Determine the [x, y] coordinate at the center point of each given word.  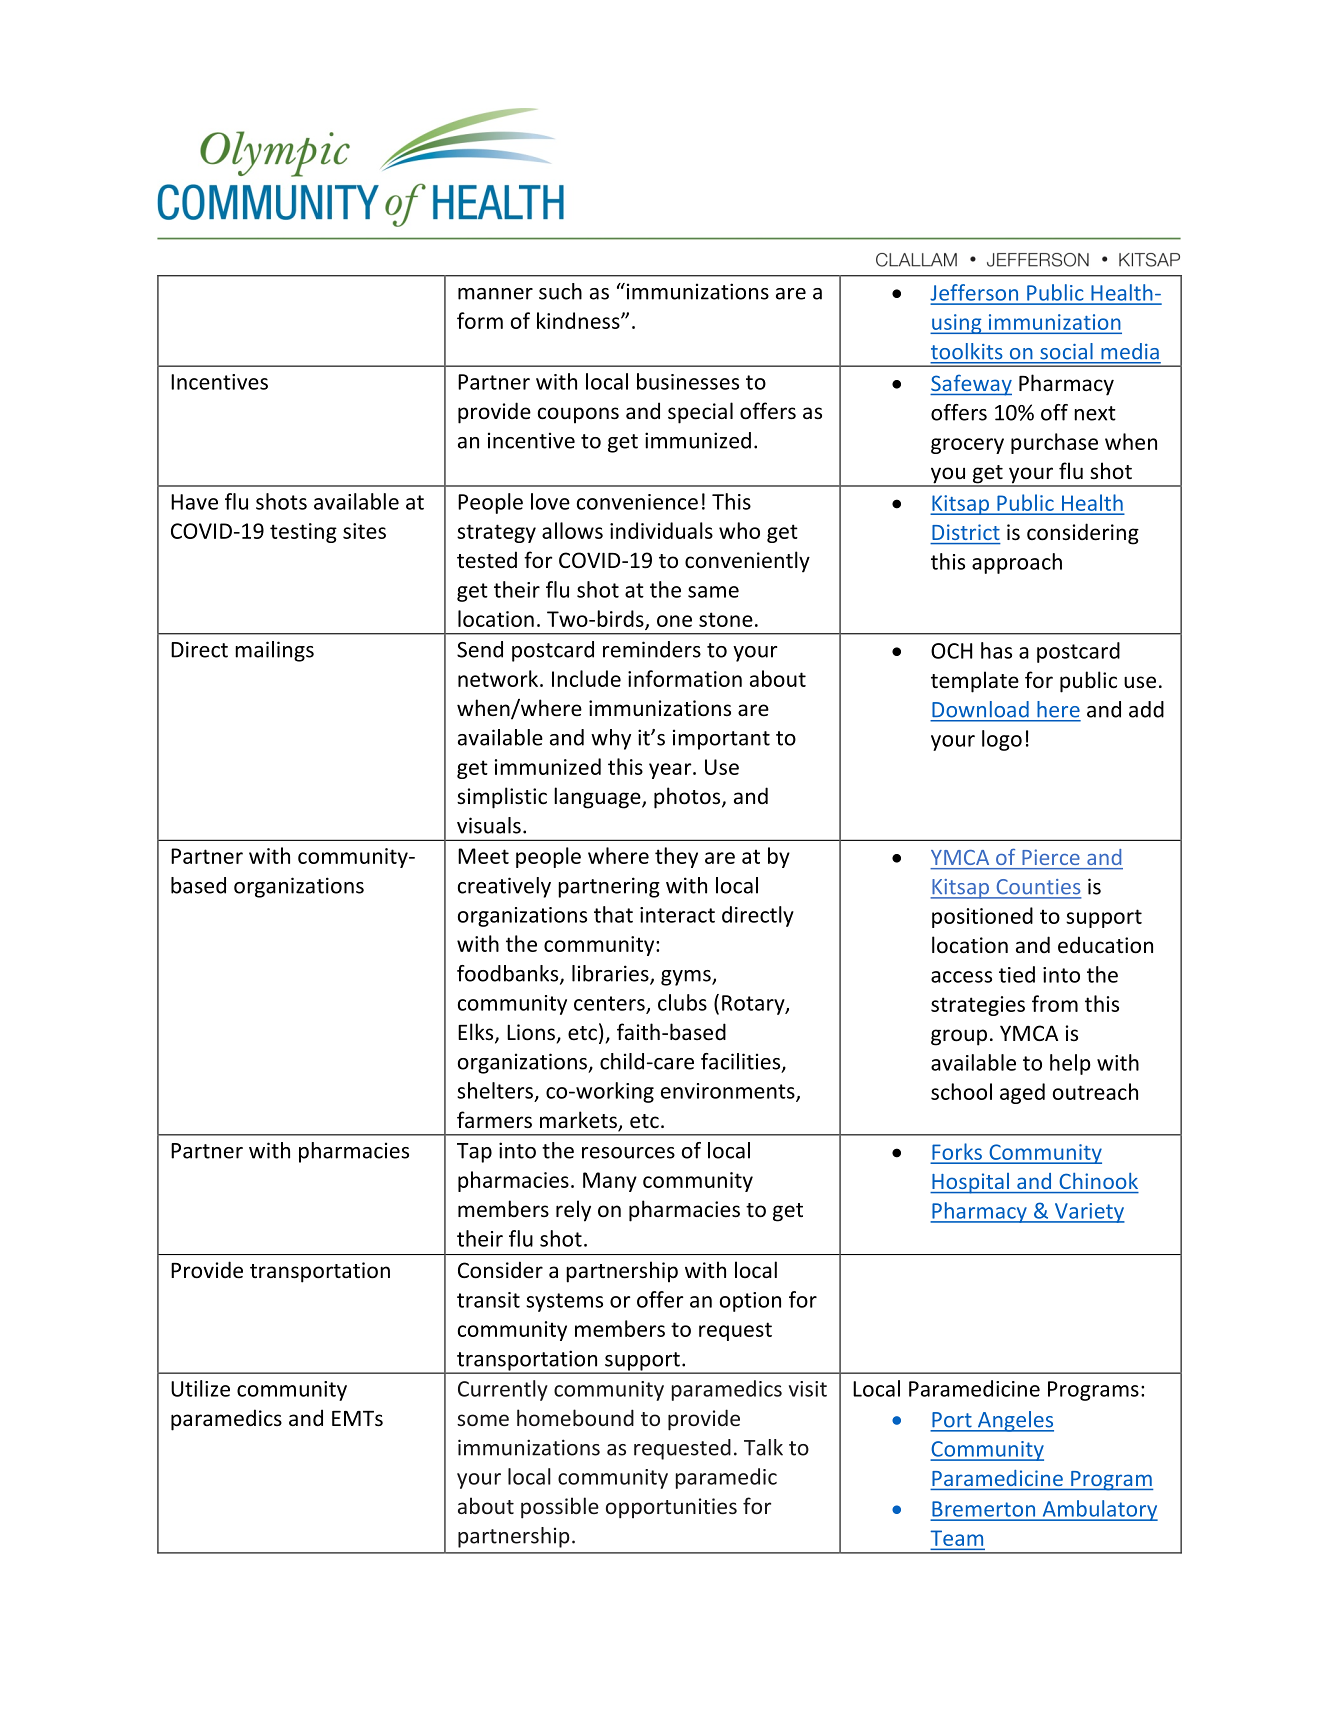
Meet [483, 856]
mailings [274, 651]
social [1066, 351]
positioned [982, 917]
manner [495, 294]
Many [610, 1182]
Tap [474, 1153]
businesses [688, 381]
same [713, 592]
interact [677, 915]
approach [1017, 563]
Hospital [971, 1183]
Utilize [200, 1388]
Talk [763, 1447]
